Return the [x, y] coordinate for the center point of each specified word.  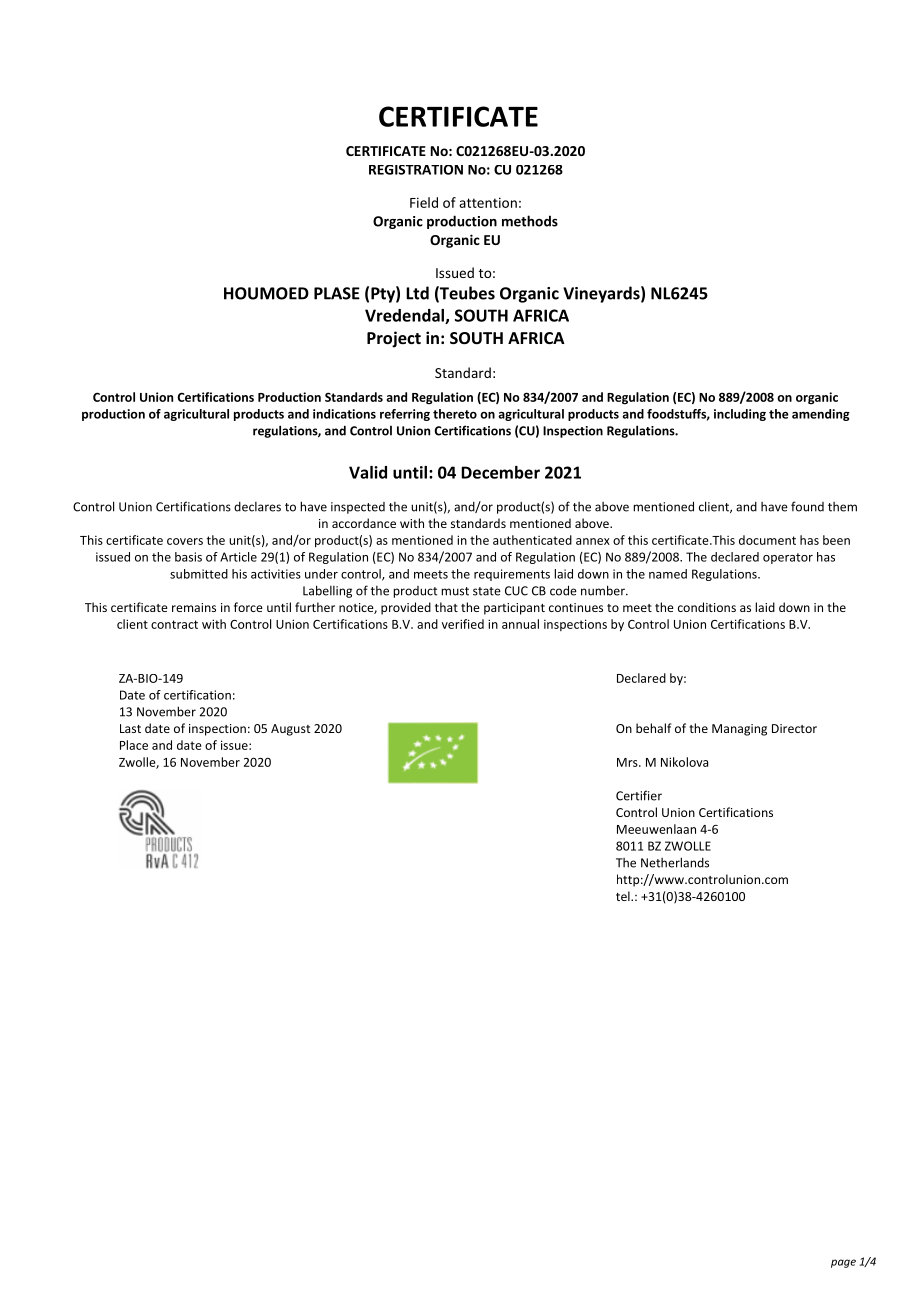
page [843, 1263]
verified [463, 624]
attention [488, 202]
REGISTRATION [416, 170]
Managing [739, 730]
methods [530, 221]
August [290, 730]
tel [624, 896]
